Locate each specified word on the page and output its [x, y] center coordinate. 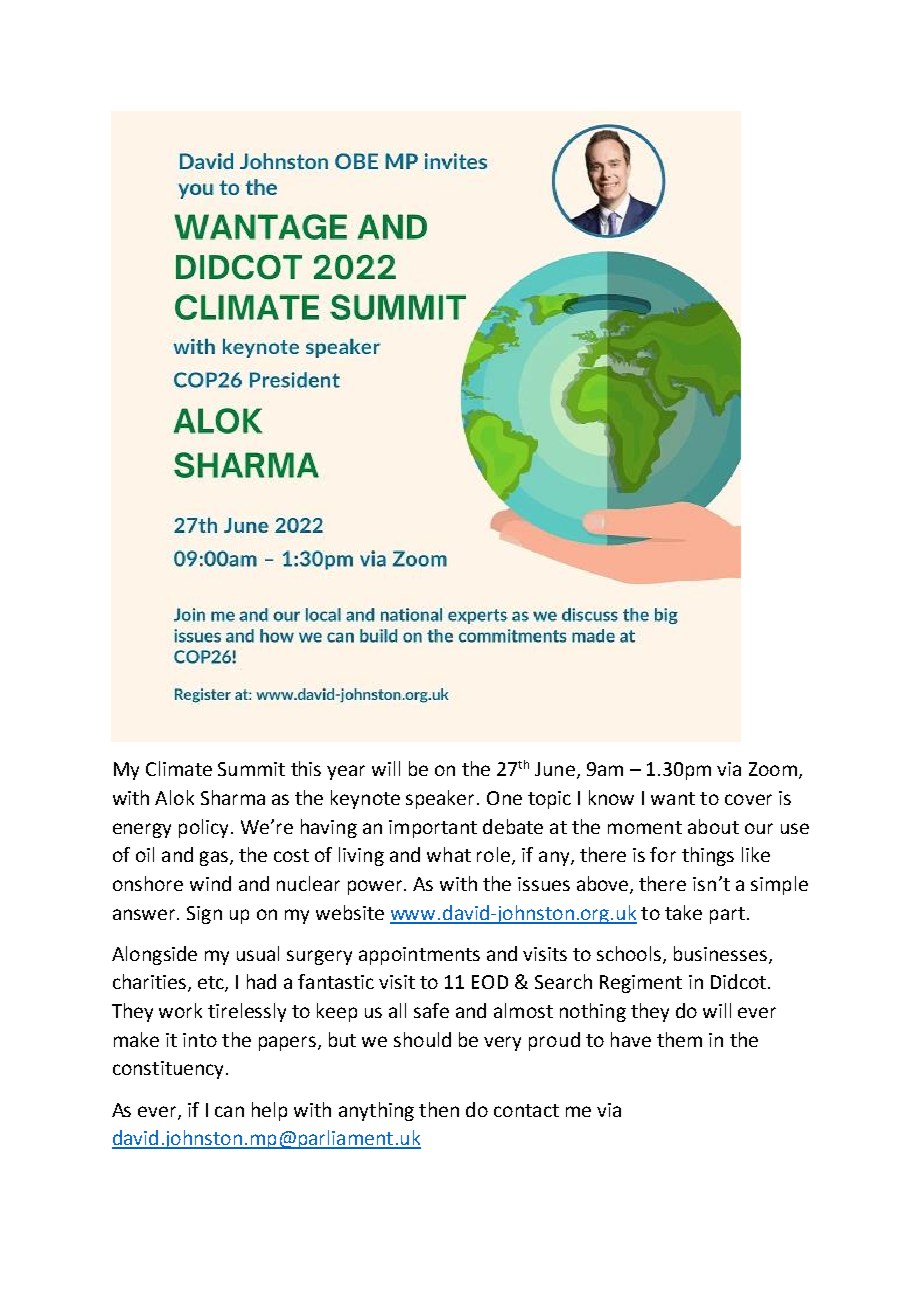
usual [258, 953]
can [229, 1111]
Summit [251, 769]
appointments [419, 956]
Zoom [773, 769]
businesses [720, 953]
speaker [442, 799]
